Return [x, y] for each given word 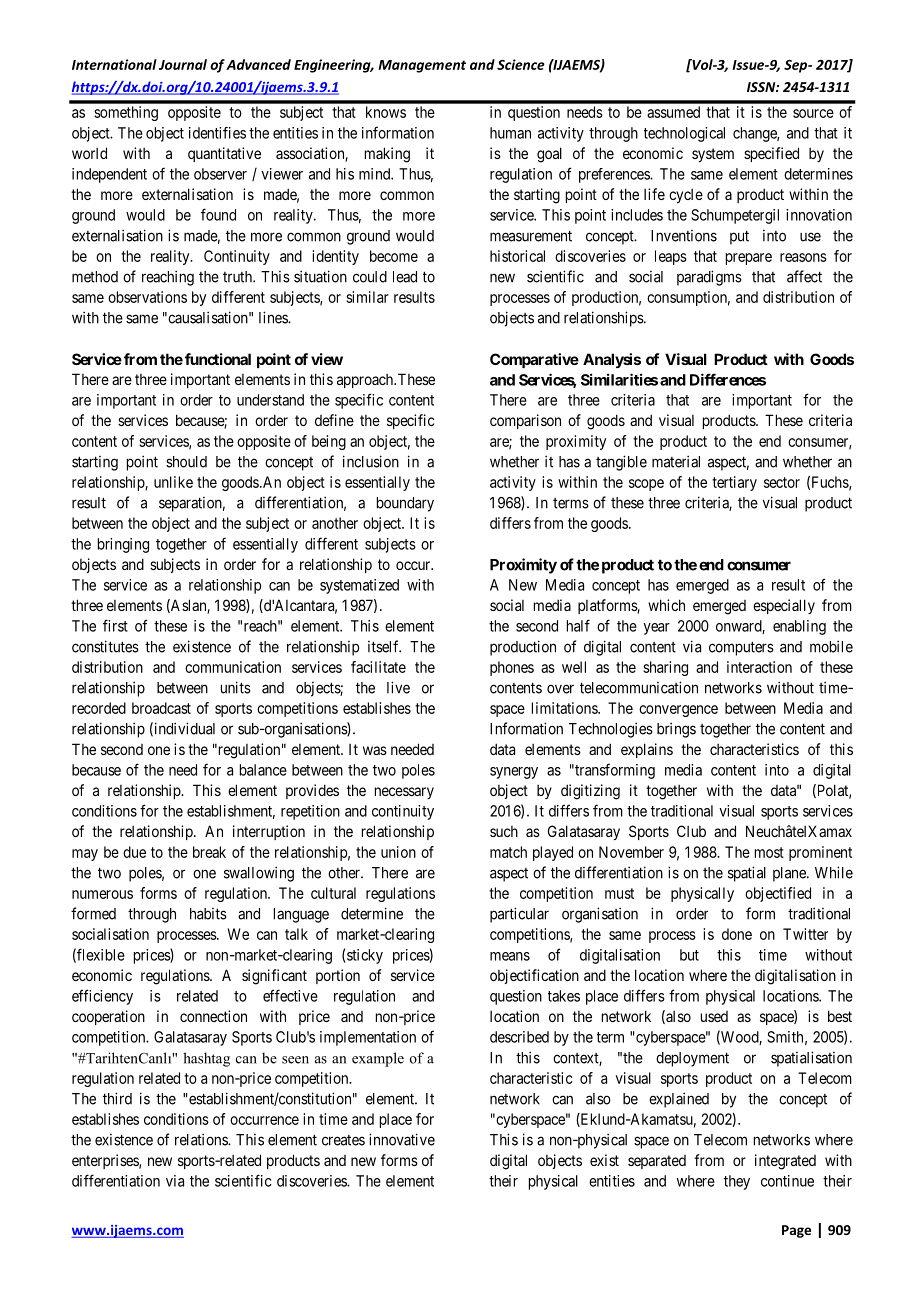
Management [422, 66]
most [769, 852]
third [117, 1098]
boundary [405, 504]
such [504, 831]
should [186, 462]
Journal [183, 64]
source [813, 113]
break [209, 852]
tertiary [734, 483]
